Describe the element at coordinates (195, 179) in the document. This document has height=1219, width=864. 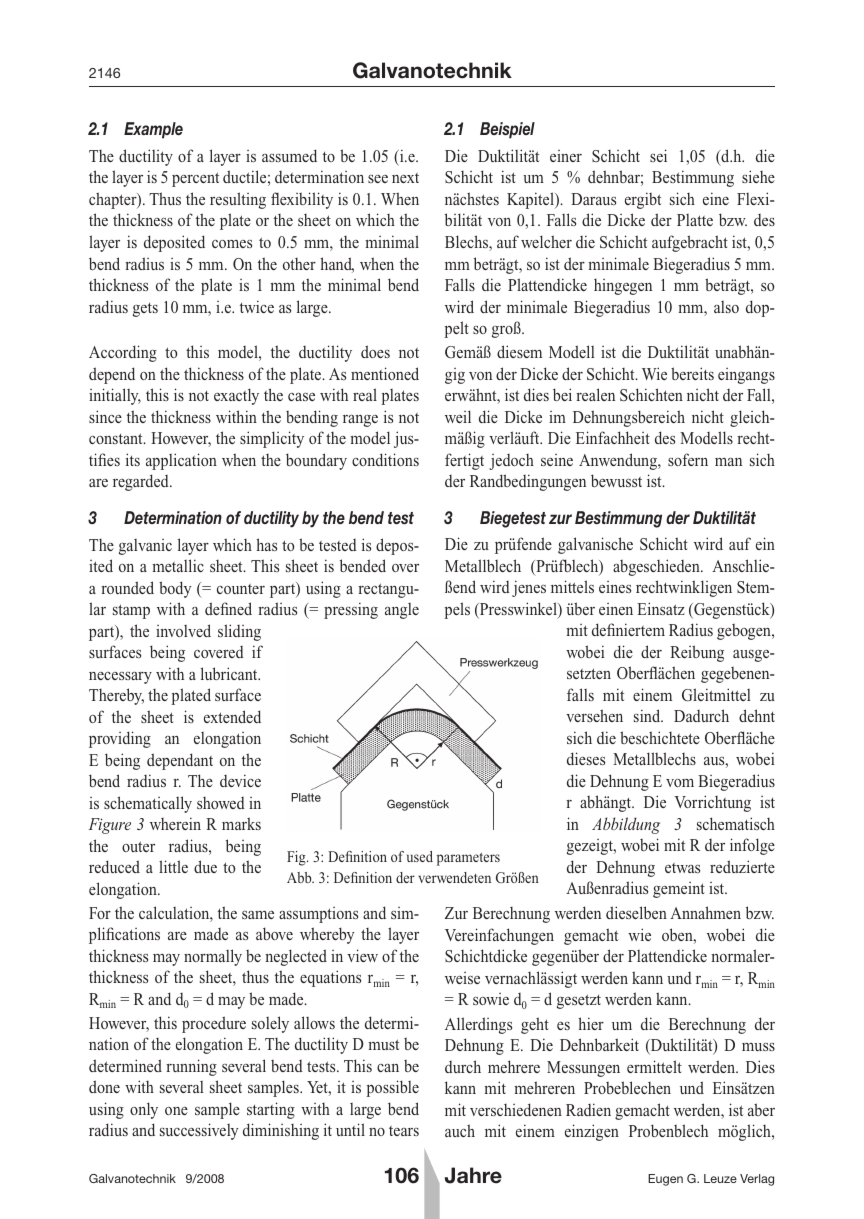
I see `percent` at that location.
